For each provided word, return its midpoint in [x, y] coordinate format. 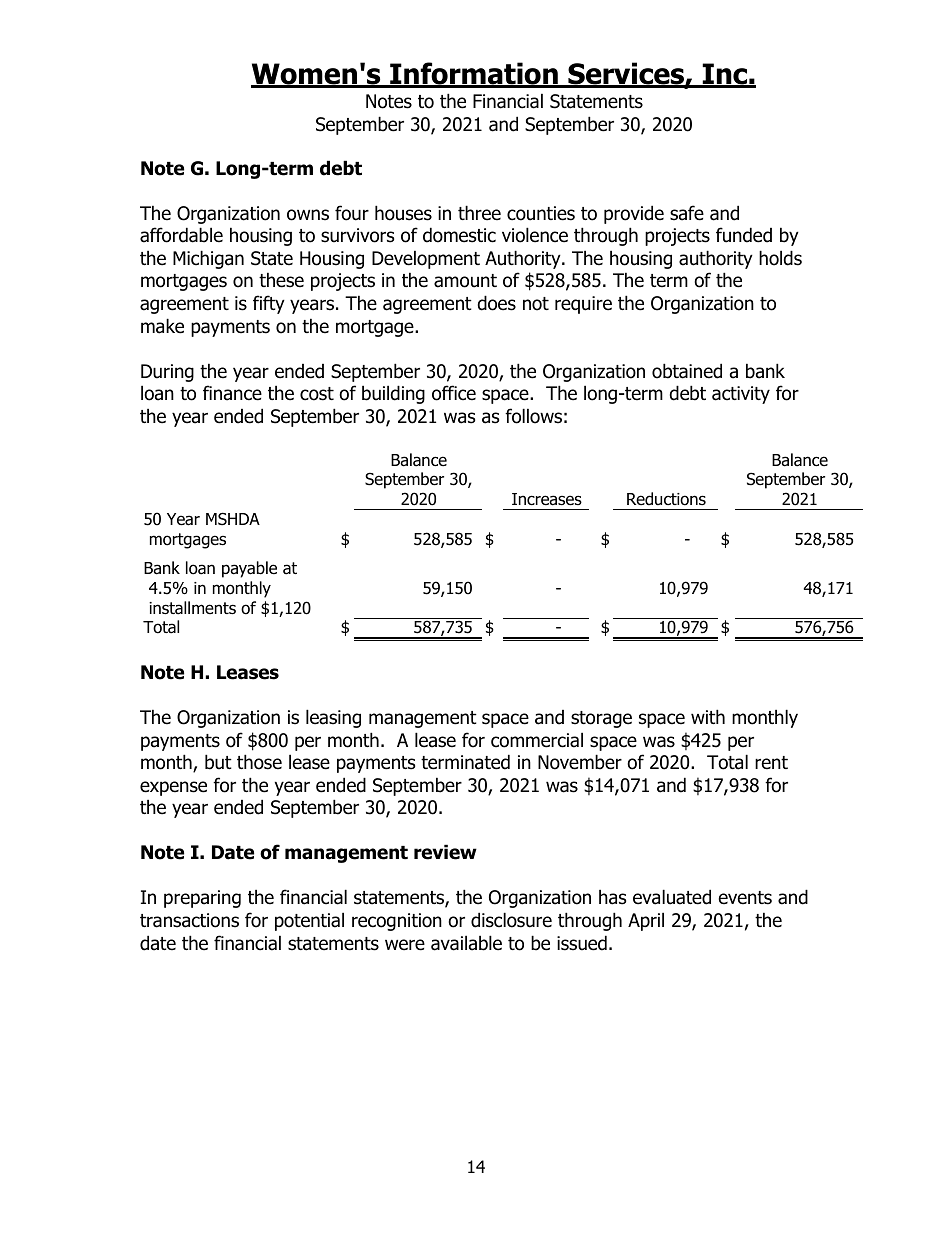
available [466, 943]
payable [249, 569]
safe [687, 213]
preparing [202, 899]
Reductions [666, 499]
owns [308, 215]
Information [474, 74]
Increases [547, 499]
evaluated [672, 897]
